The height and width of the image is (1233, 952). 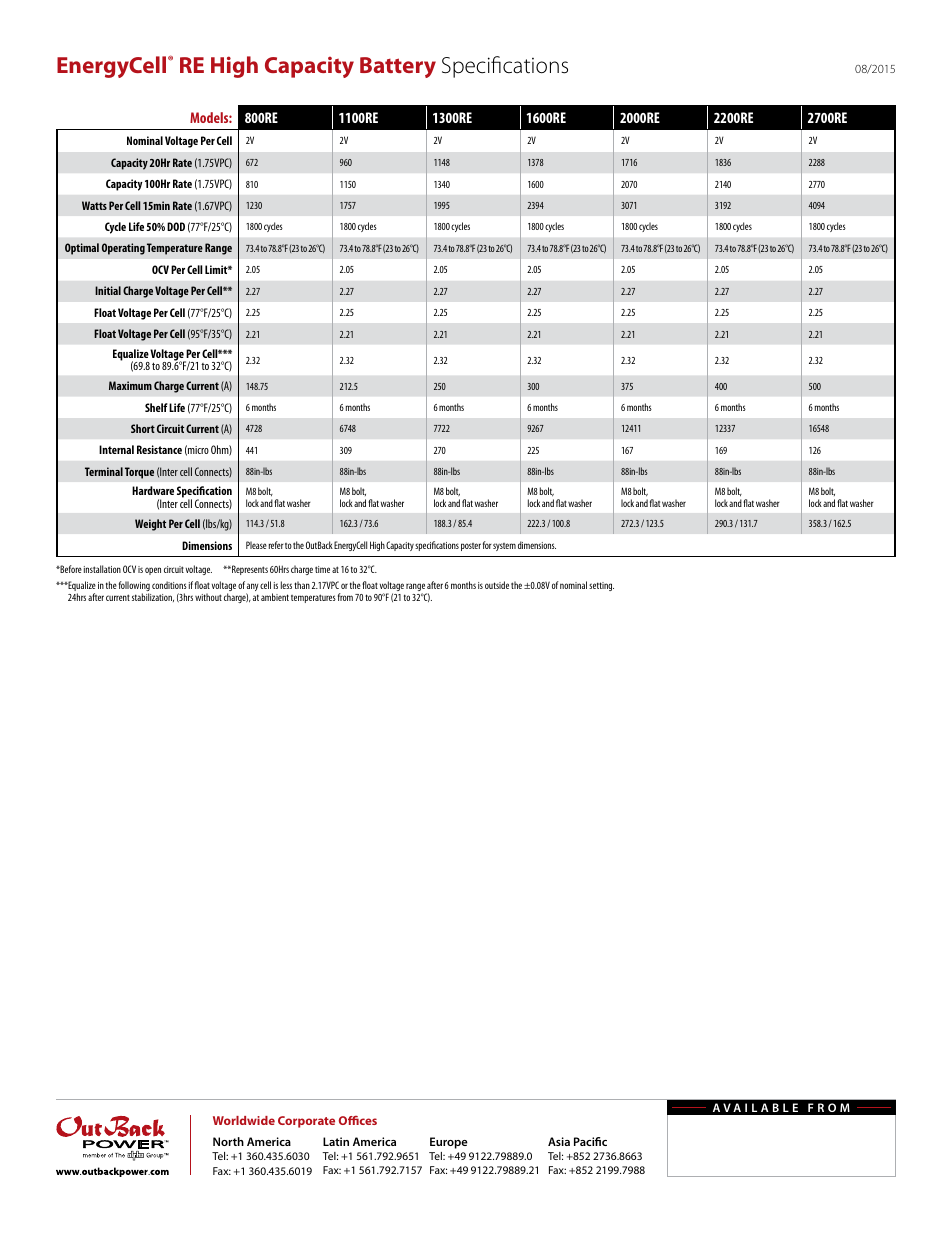 What do you see at coordinates (358, 1120) in the image?
I see `Offices` at bounding box center [358, 1120].
